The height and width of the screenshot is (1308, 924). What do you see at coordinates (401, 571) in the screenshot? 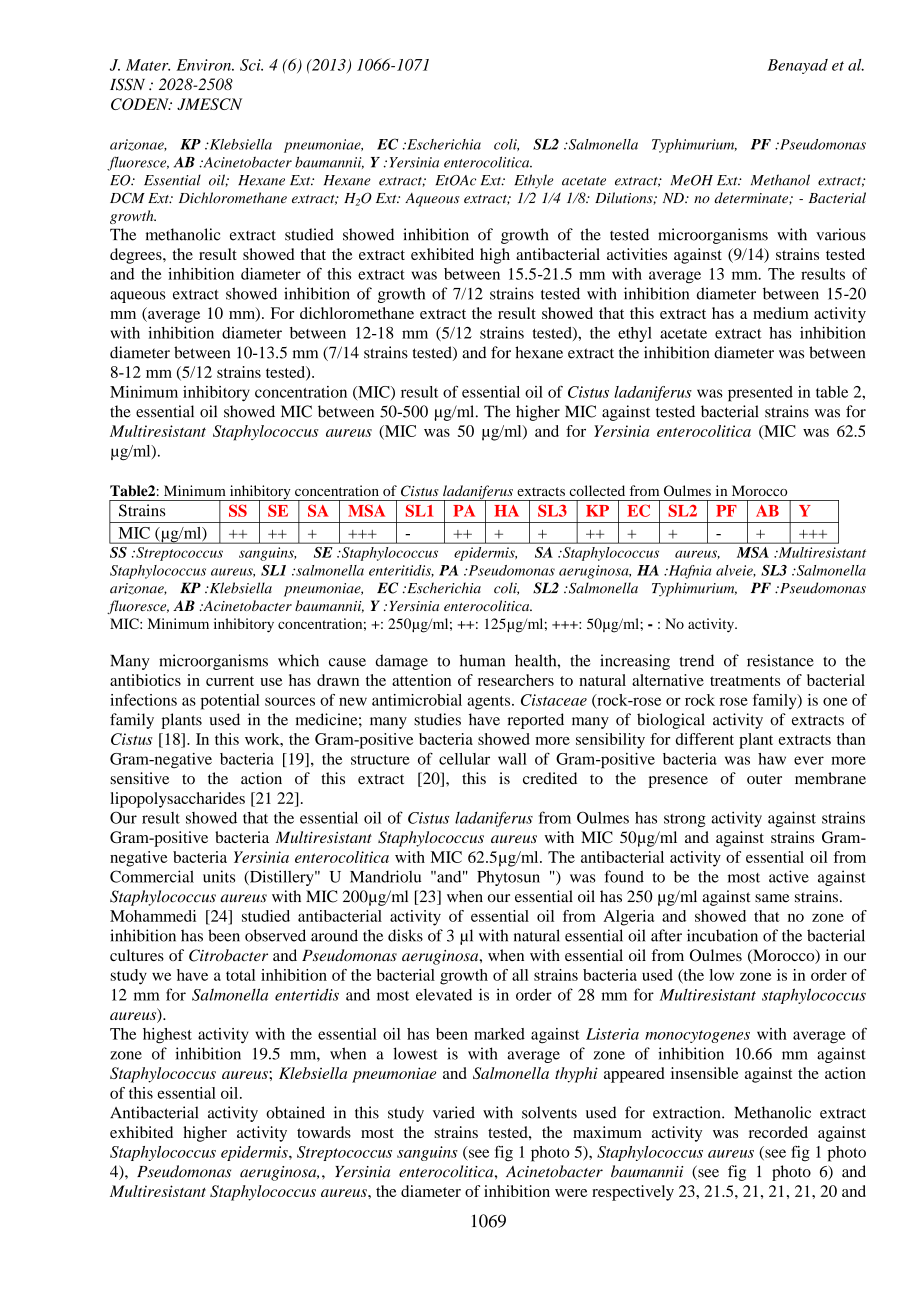
I see `enteritidis` at bounding box center [401, 571].
